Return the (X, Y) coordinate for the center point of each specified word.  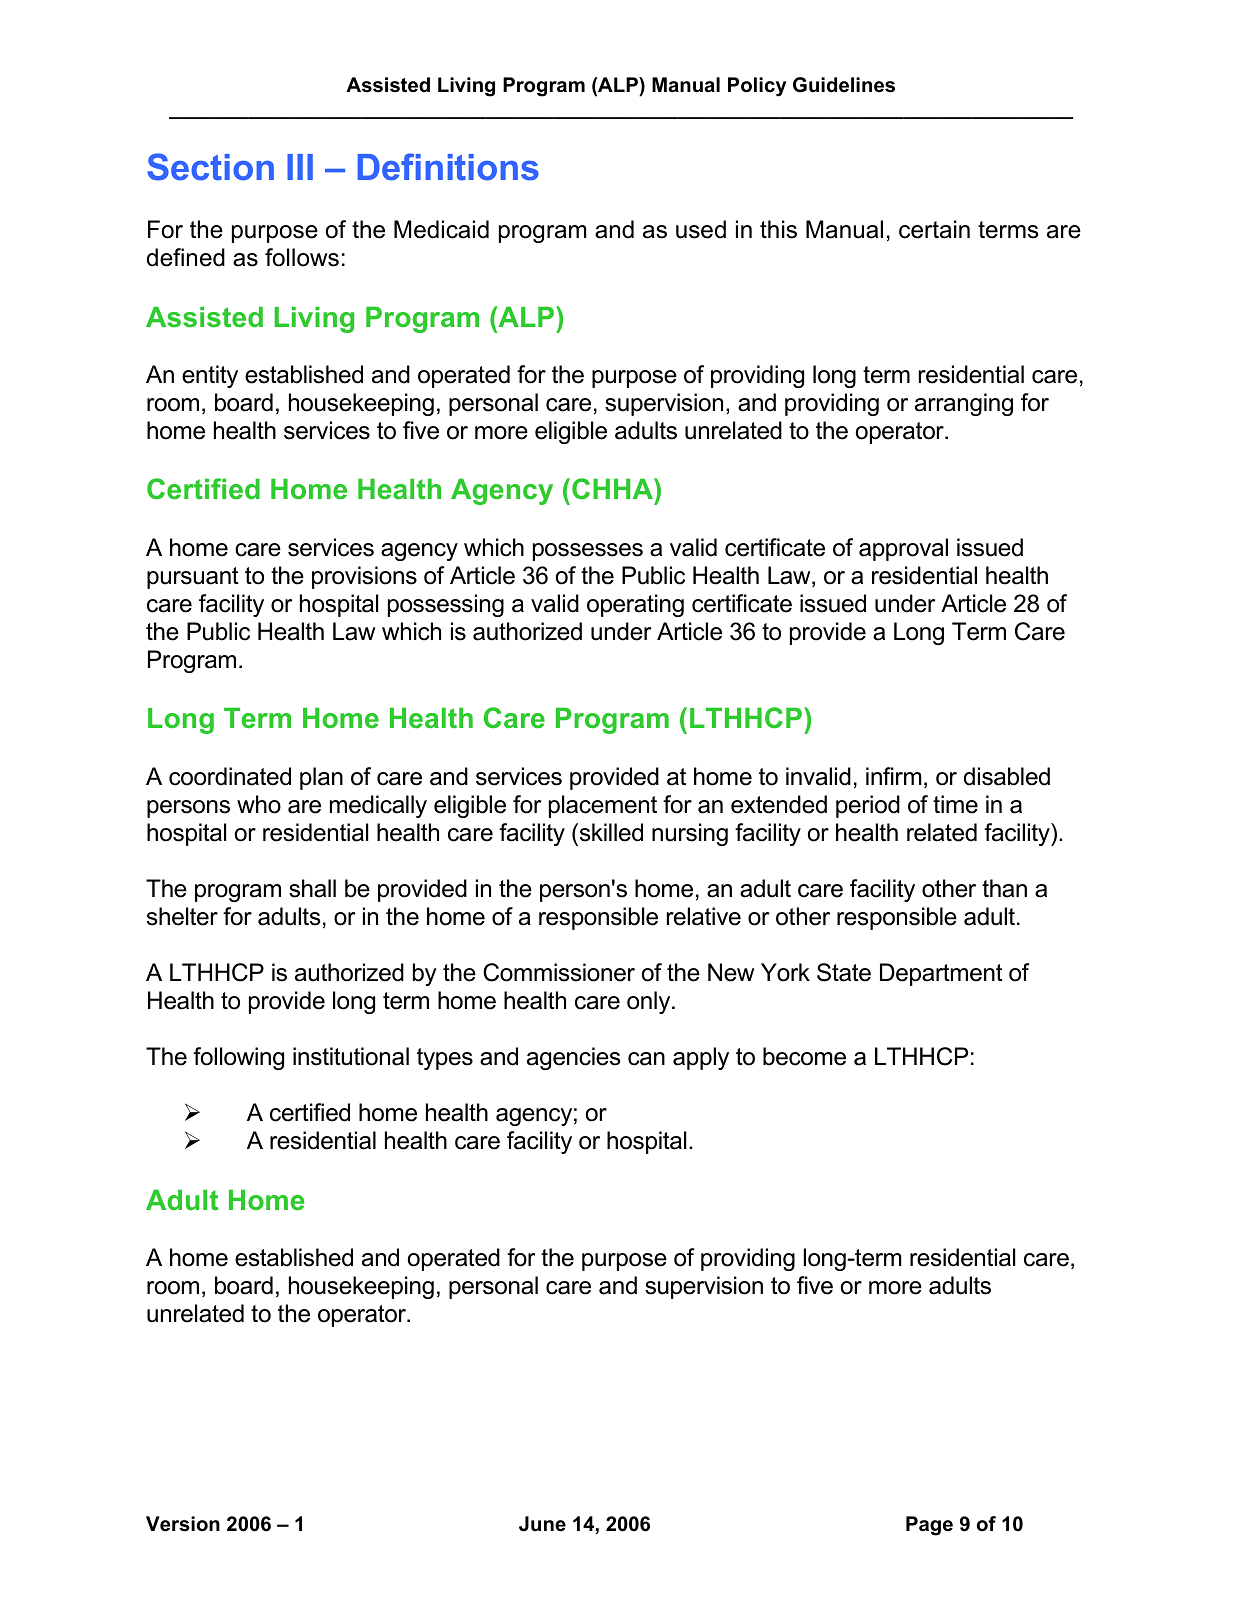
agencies (573, 1058)
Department (941, 974)
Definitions (448, 167)
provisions (364, 577)
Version (183, 1524)
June (542, 1524)
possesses (588, 552)
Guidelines (844, 85)
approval (903, 549)
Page (929, 1526)
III (300, 167)
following (238, 1058)
